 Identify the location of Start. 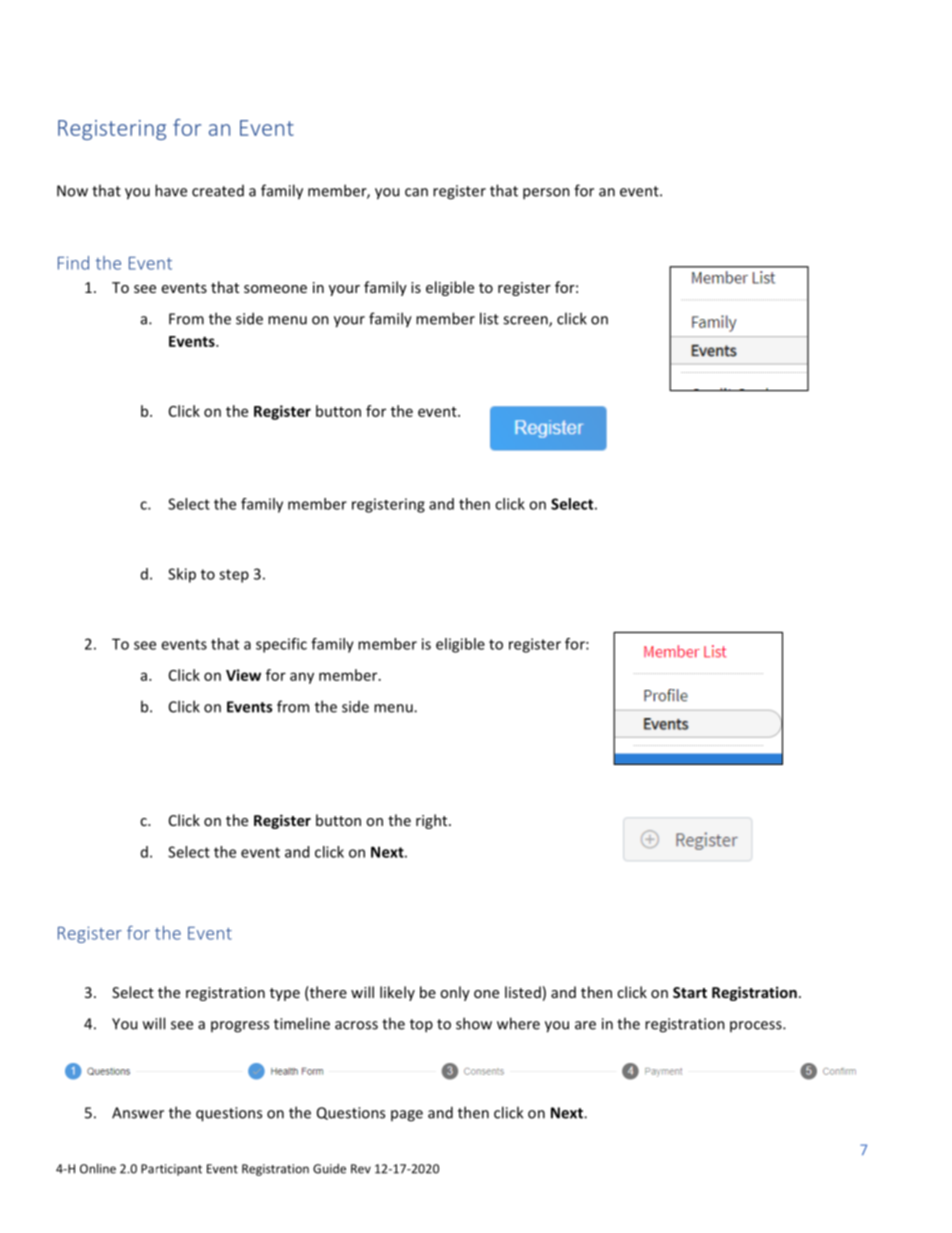
(690, 992).
